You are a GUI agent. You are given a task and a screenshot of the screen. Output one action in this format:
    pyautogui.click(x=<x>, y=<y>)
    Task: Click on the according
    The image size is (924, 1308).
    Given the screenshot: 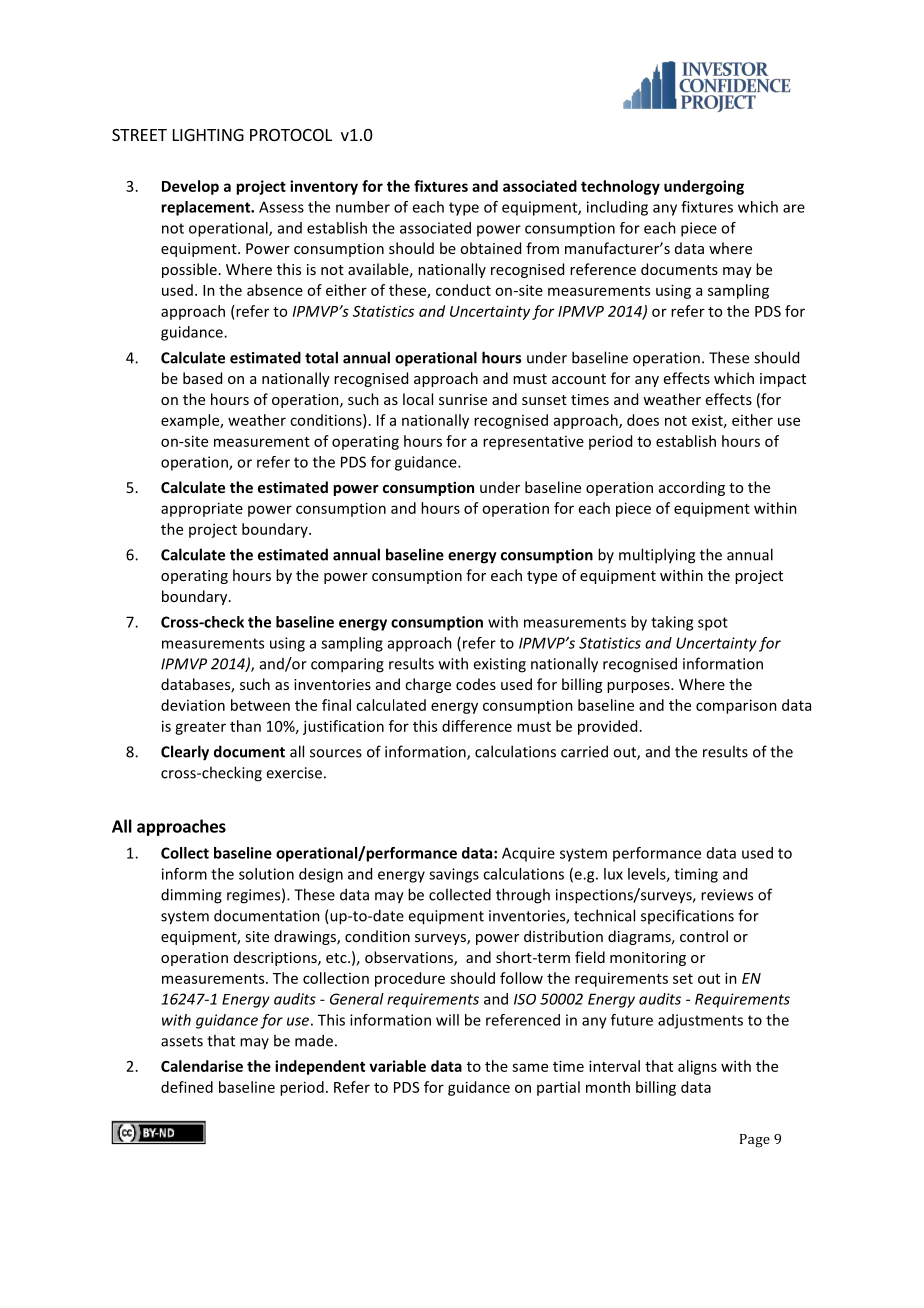 What is the action you would take?
    pyautogui.click(x=692, y=488)
